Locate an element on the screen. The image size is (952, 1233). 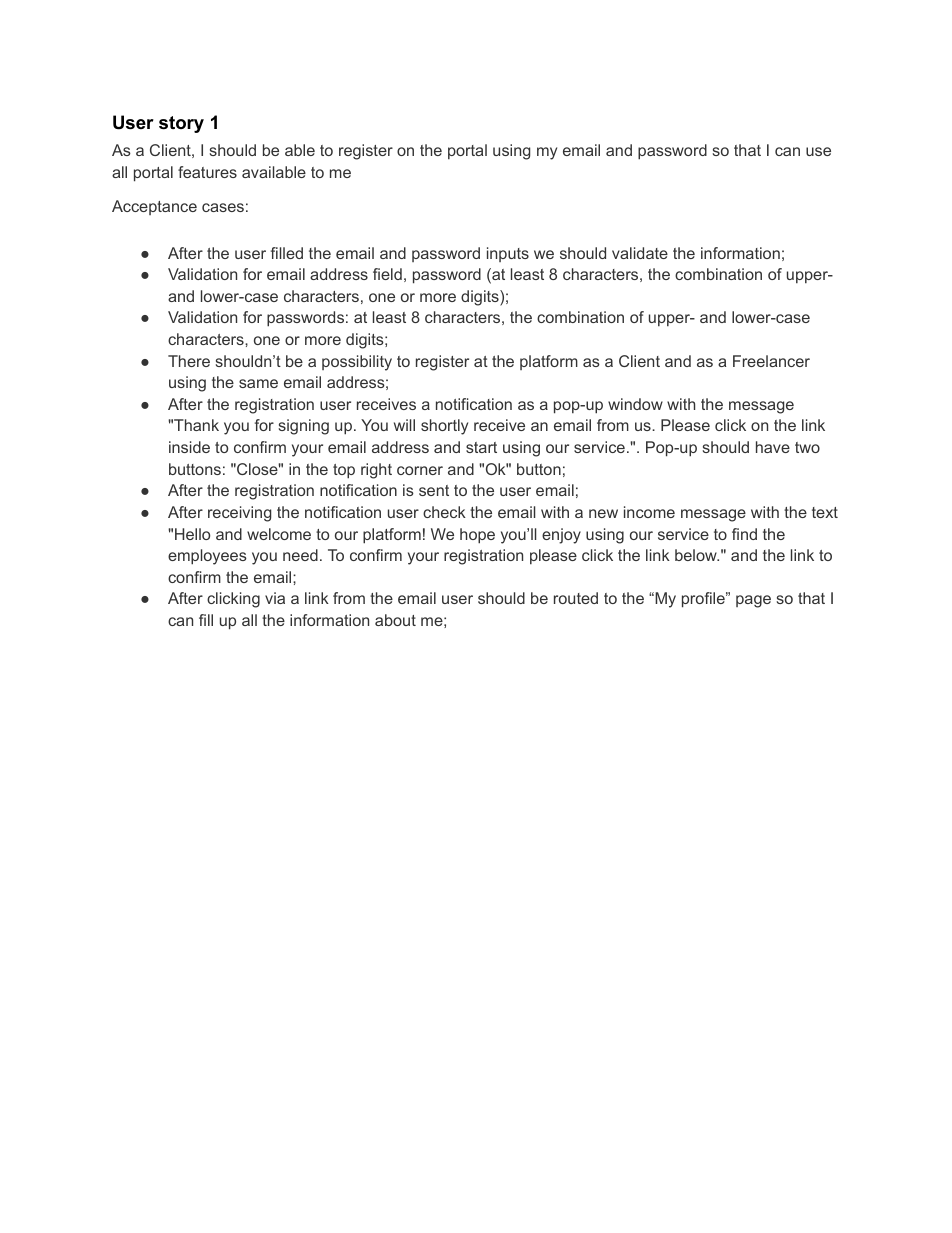
via is located at coordinates (275, 598).
